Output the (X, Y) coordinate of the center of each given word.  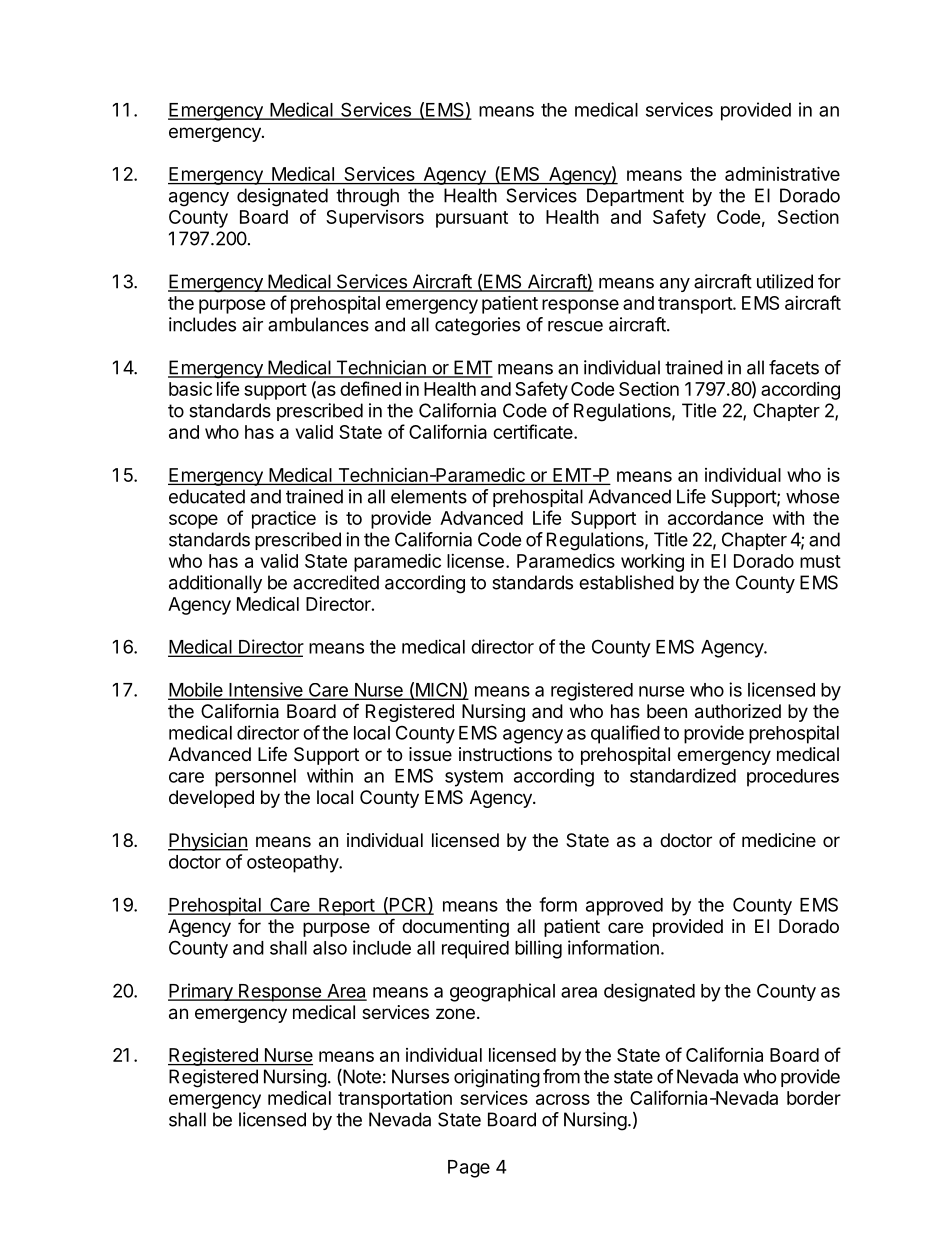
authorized (738, 711)
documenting (455, 928)
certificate (534, 431)
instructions (505, 754)
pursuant (472, 219)
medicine (779, 840)
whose (812, 496)
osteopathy (293, 864)
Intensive (266, 690)
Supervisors (375, 219)
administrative (782, 173)
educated (207, 496)
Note (361, 1077)
